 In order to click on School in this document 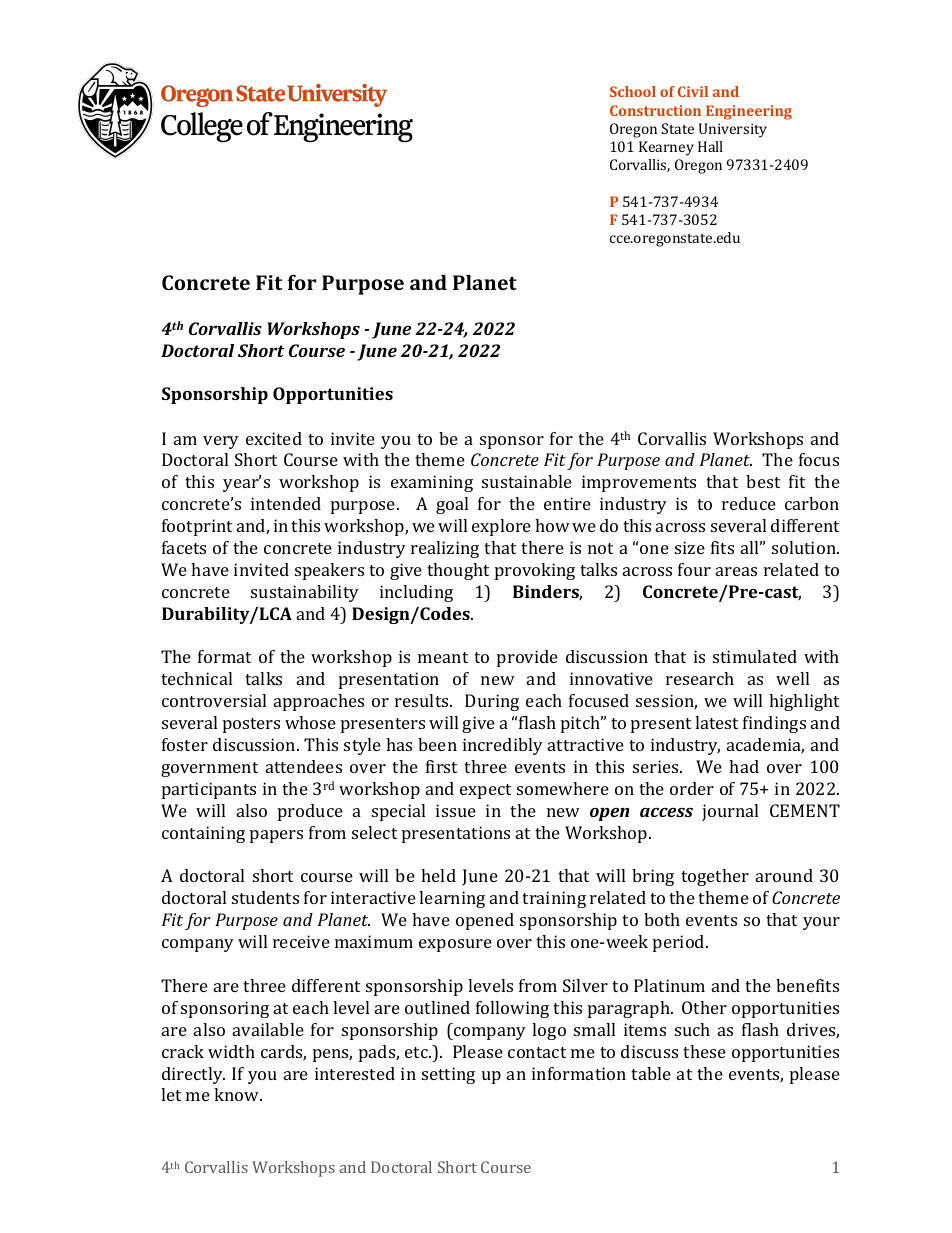, I will do `click(633, 91)`.
